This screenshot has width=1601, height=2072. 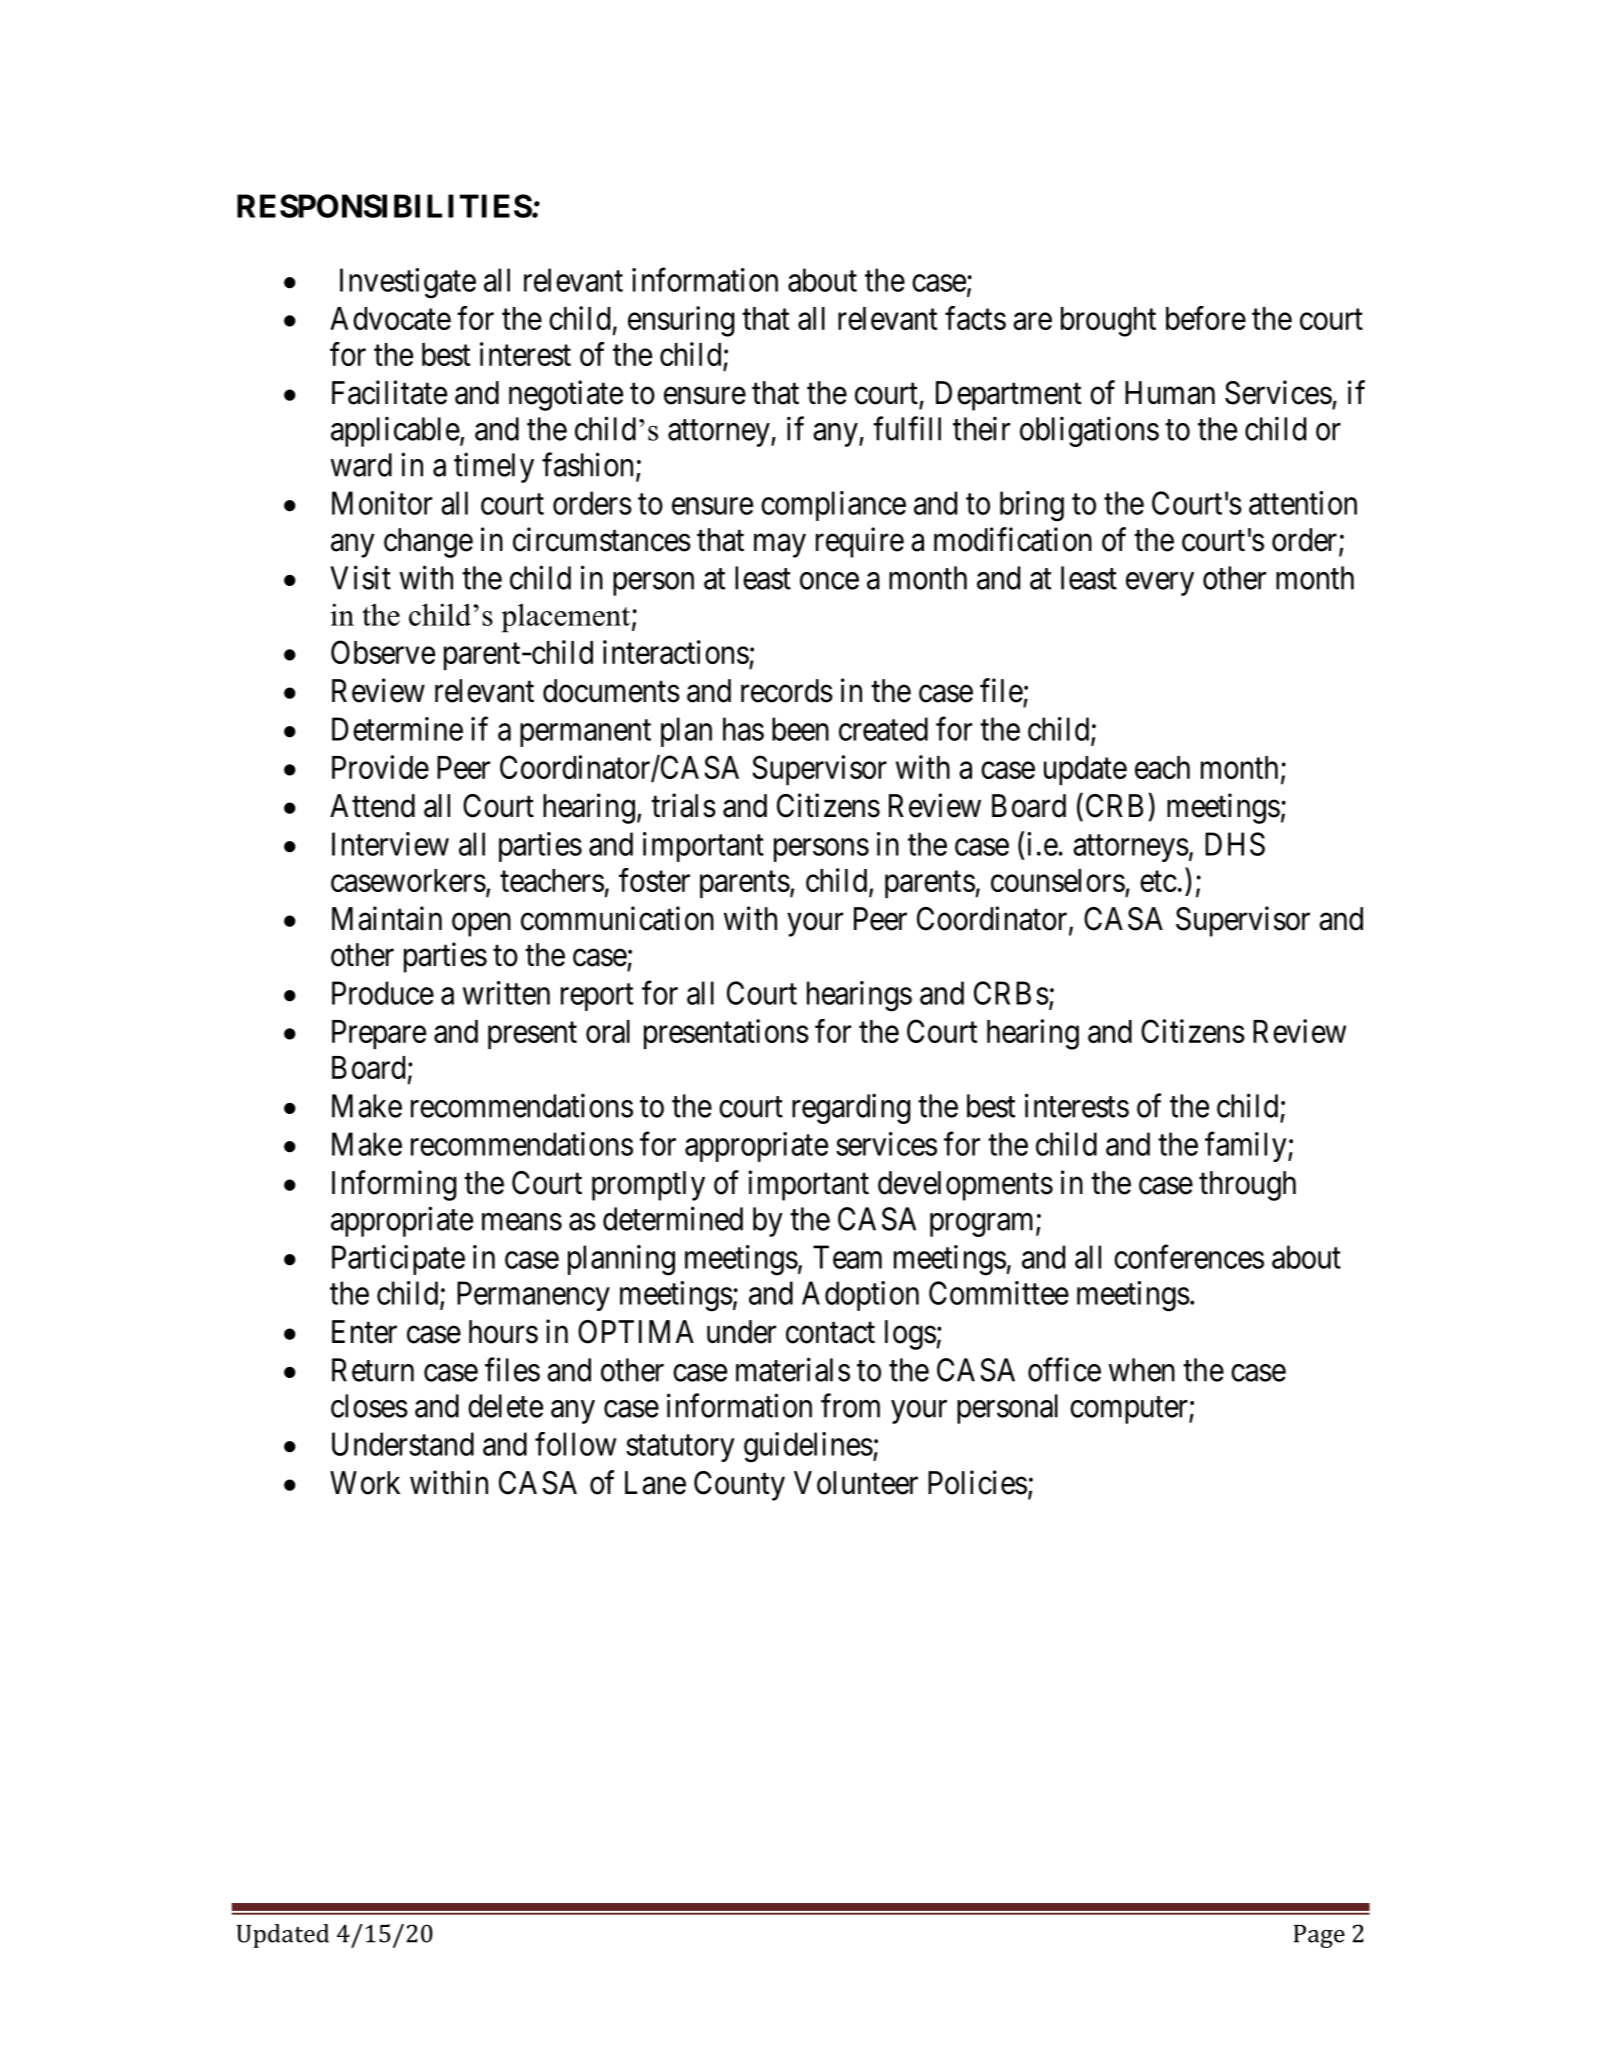 I want to click on Advocate, so click(x=390, y=318).
